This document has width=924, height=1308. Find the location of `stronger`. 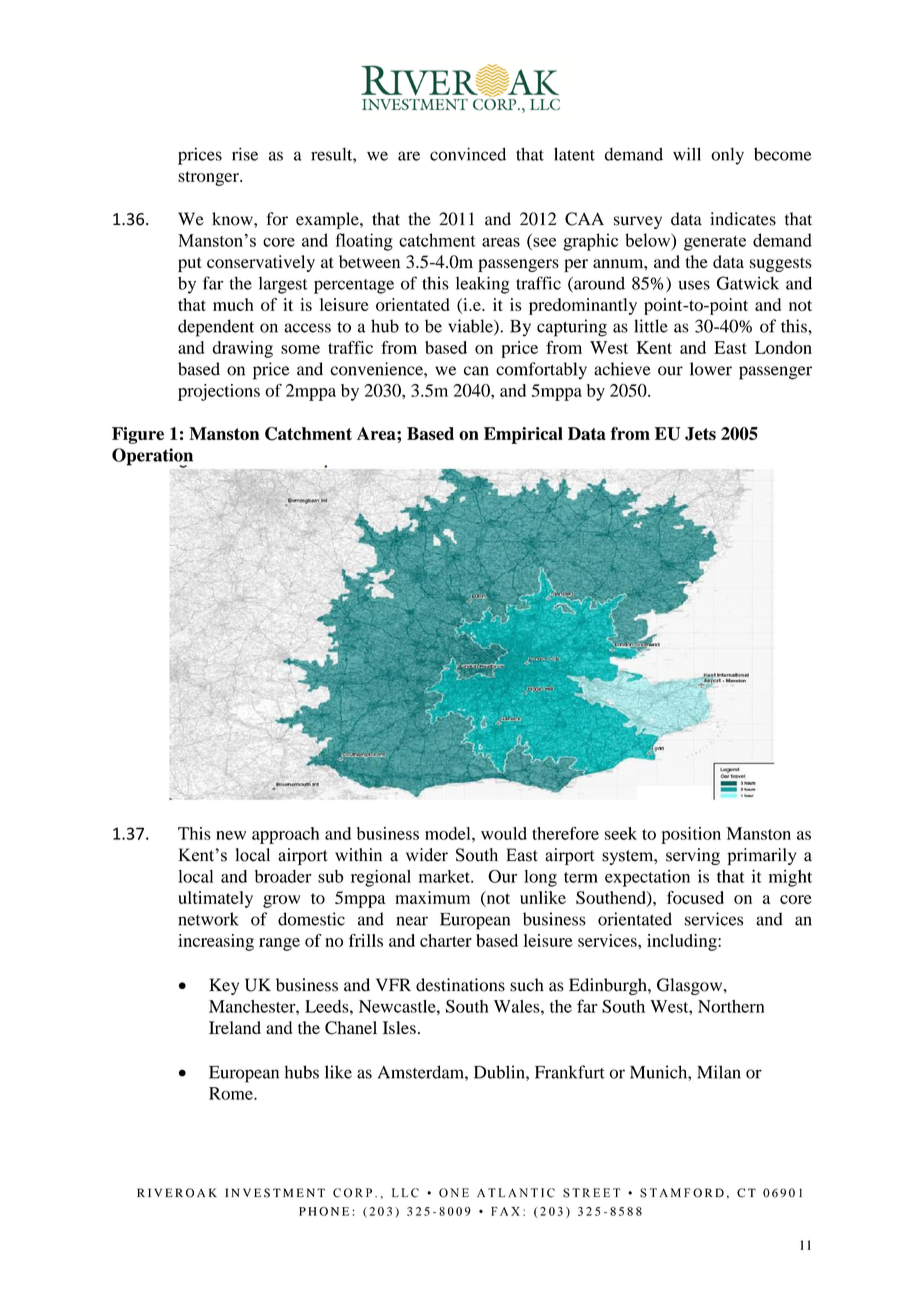

stronger is located at coordinates (209, 178).
